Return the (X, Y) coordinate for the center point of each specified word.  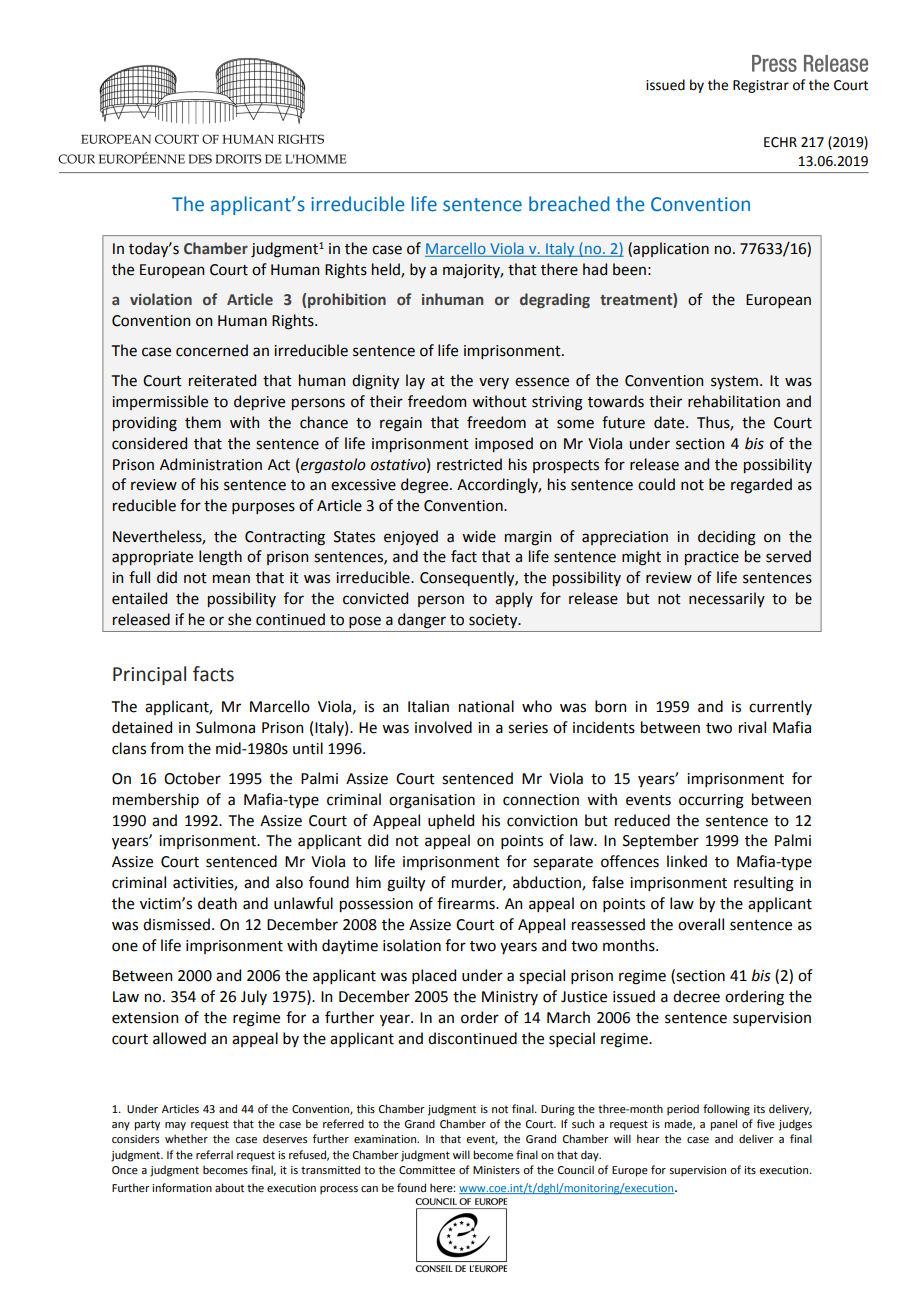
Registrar (761, 86)
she (239, 619)
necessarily (727, 599)
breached (569, 204)
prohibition (347, 300)
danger (422, 621)
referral (214, 1154)
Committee (427, 1170)
